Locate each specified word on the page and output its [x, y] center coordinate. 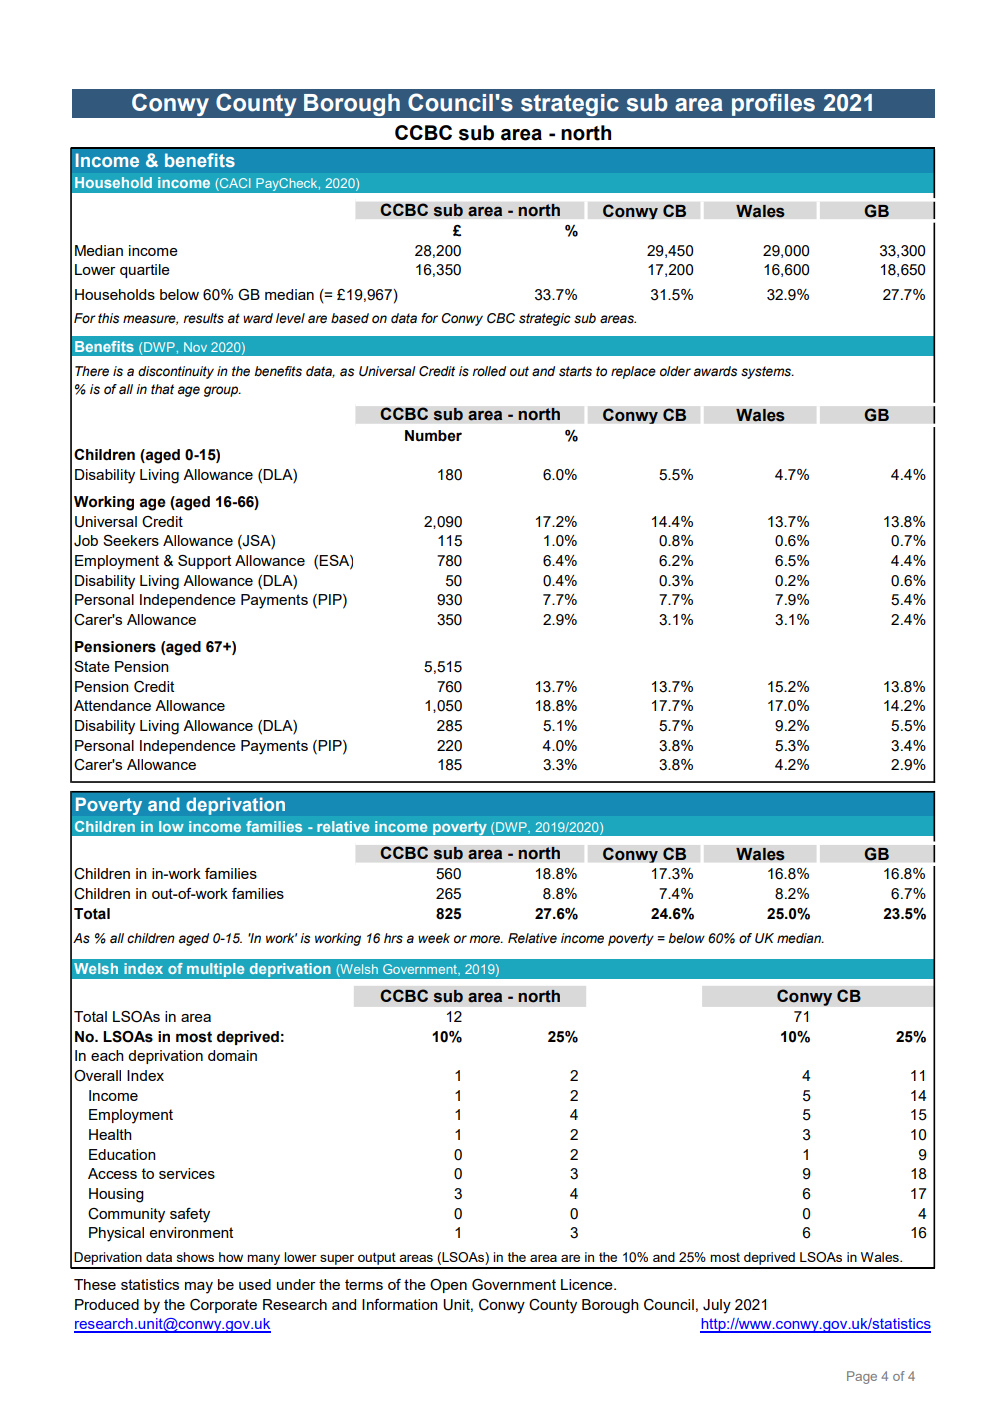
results [203, 318]
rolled [489, 371]
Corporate [223, 1306]
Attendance [112, 705]
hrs [393, 938]
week [434, 938]
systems [767, 372]
